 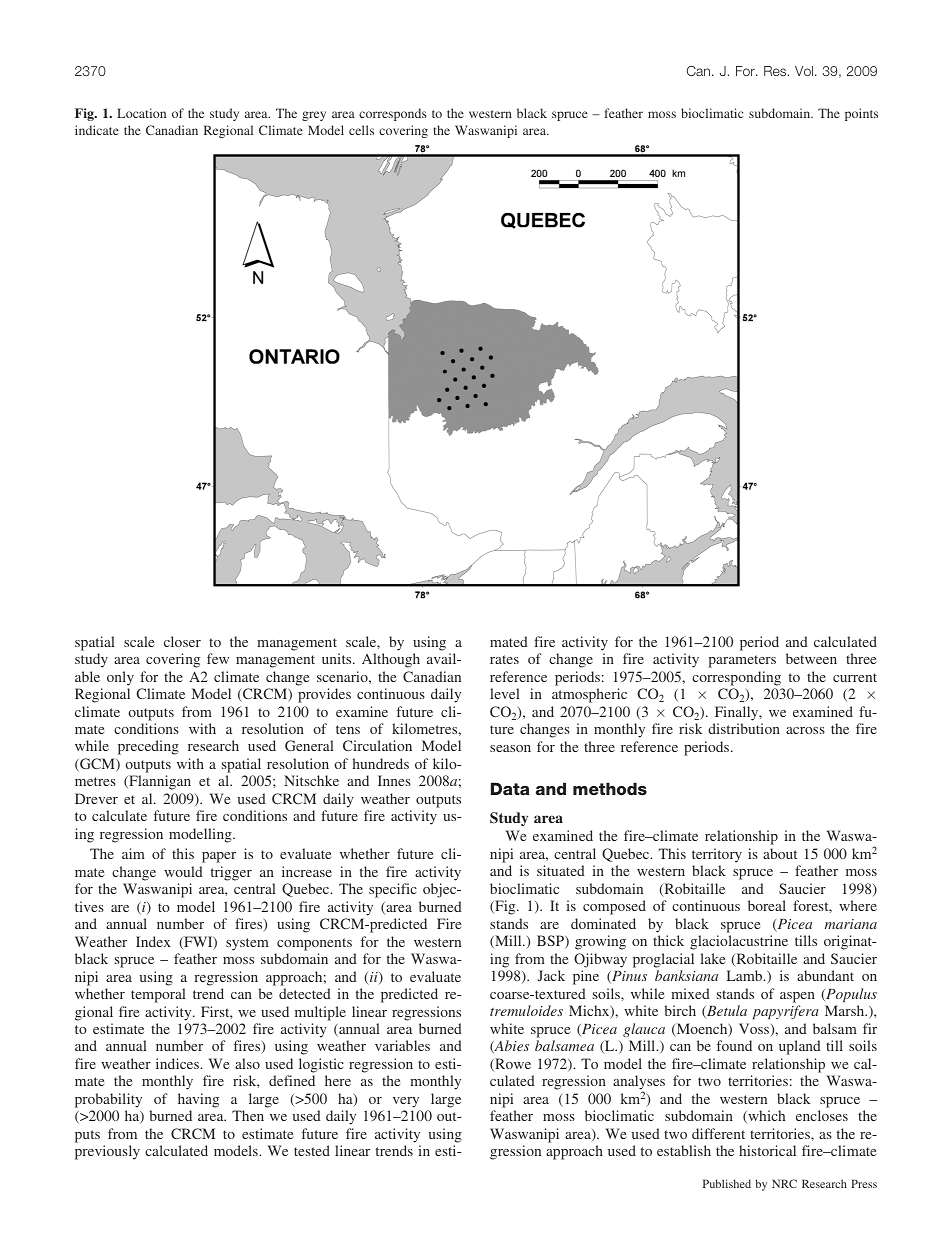 I want to click on corresponds, so click(x=393, y=114).
